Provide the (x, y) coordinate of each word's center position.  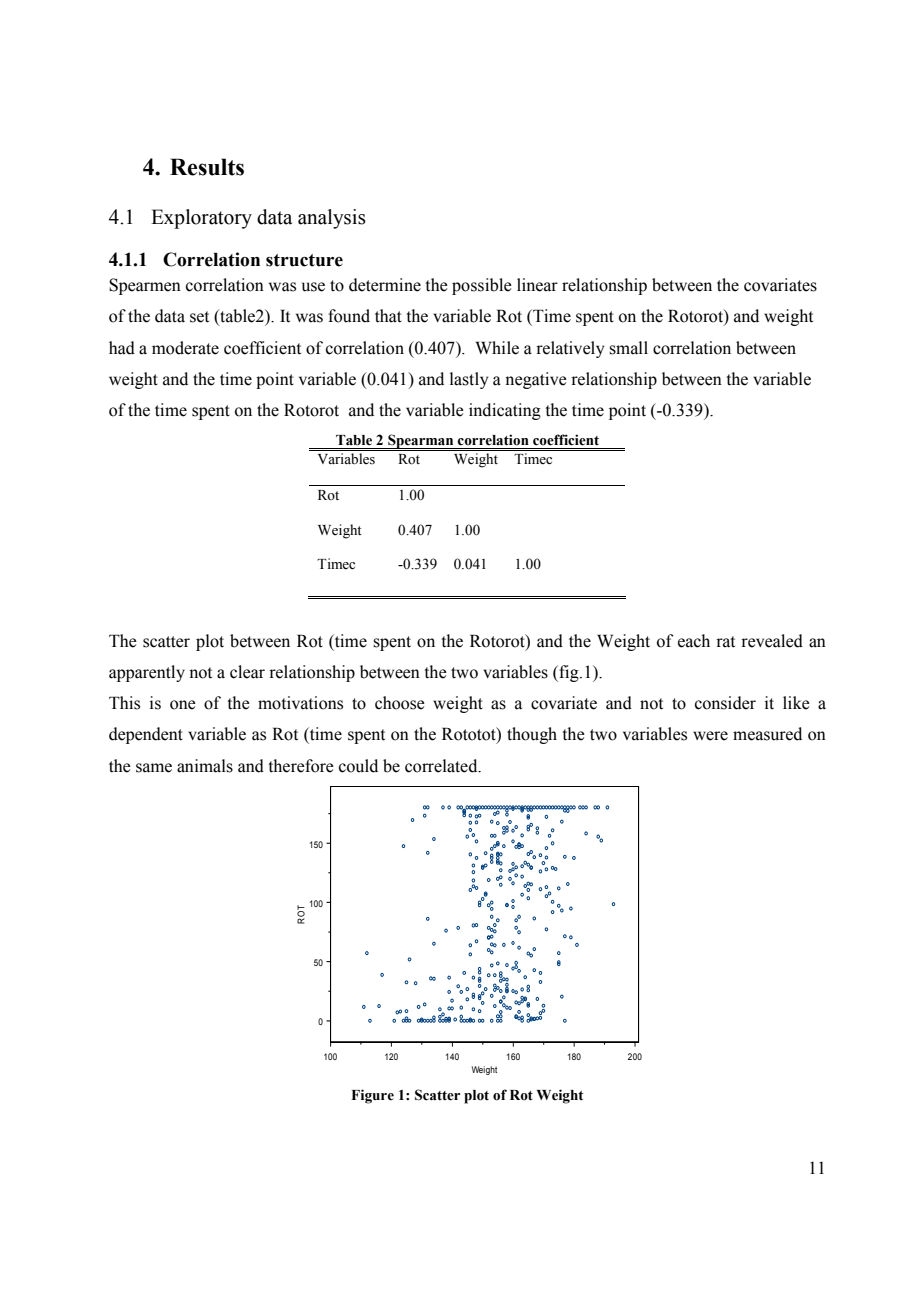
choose (400, 703)
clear (247, 672)
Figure (372, 1096)
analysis (332, 219)
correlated (442, 766)
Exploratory (201, 219)
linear (537, 285)
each (694, 641)
